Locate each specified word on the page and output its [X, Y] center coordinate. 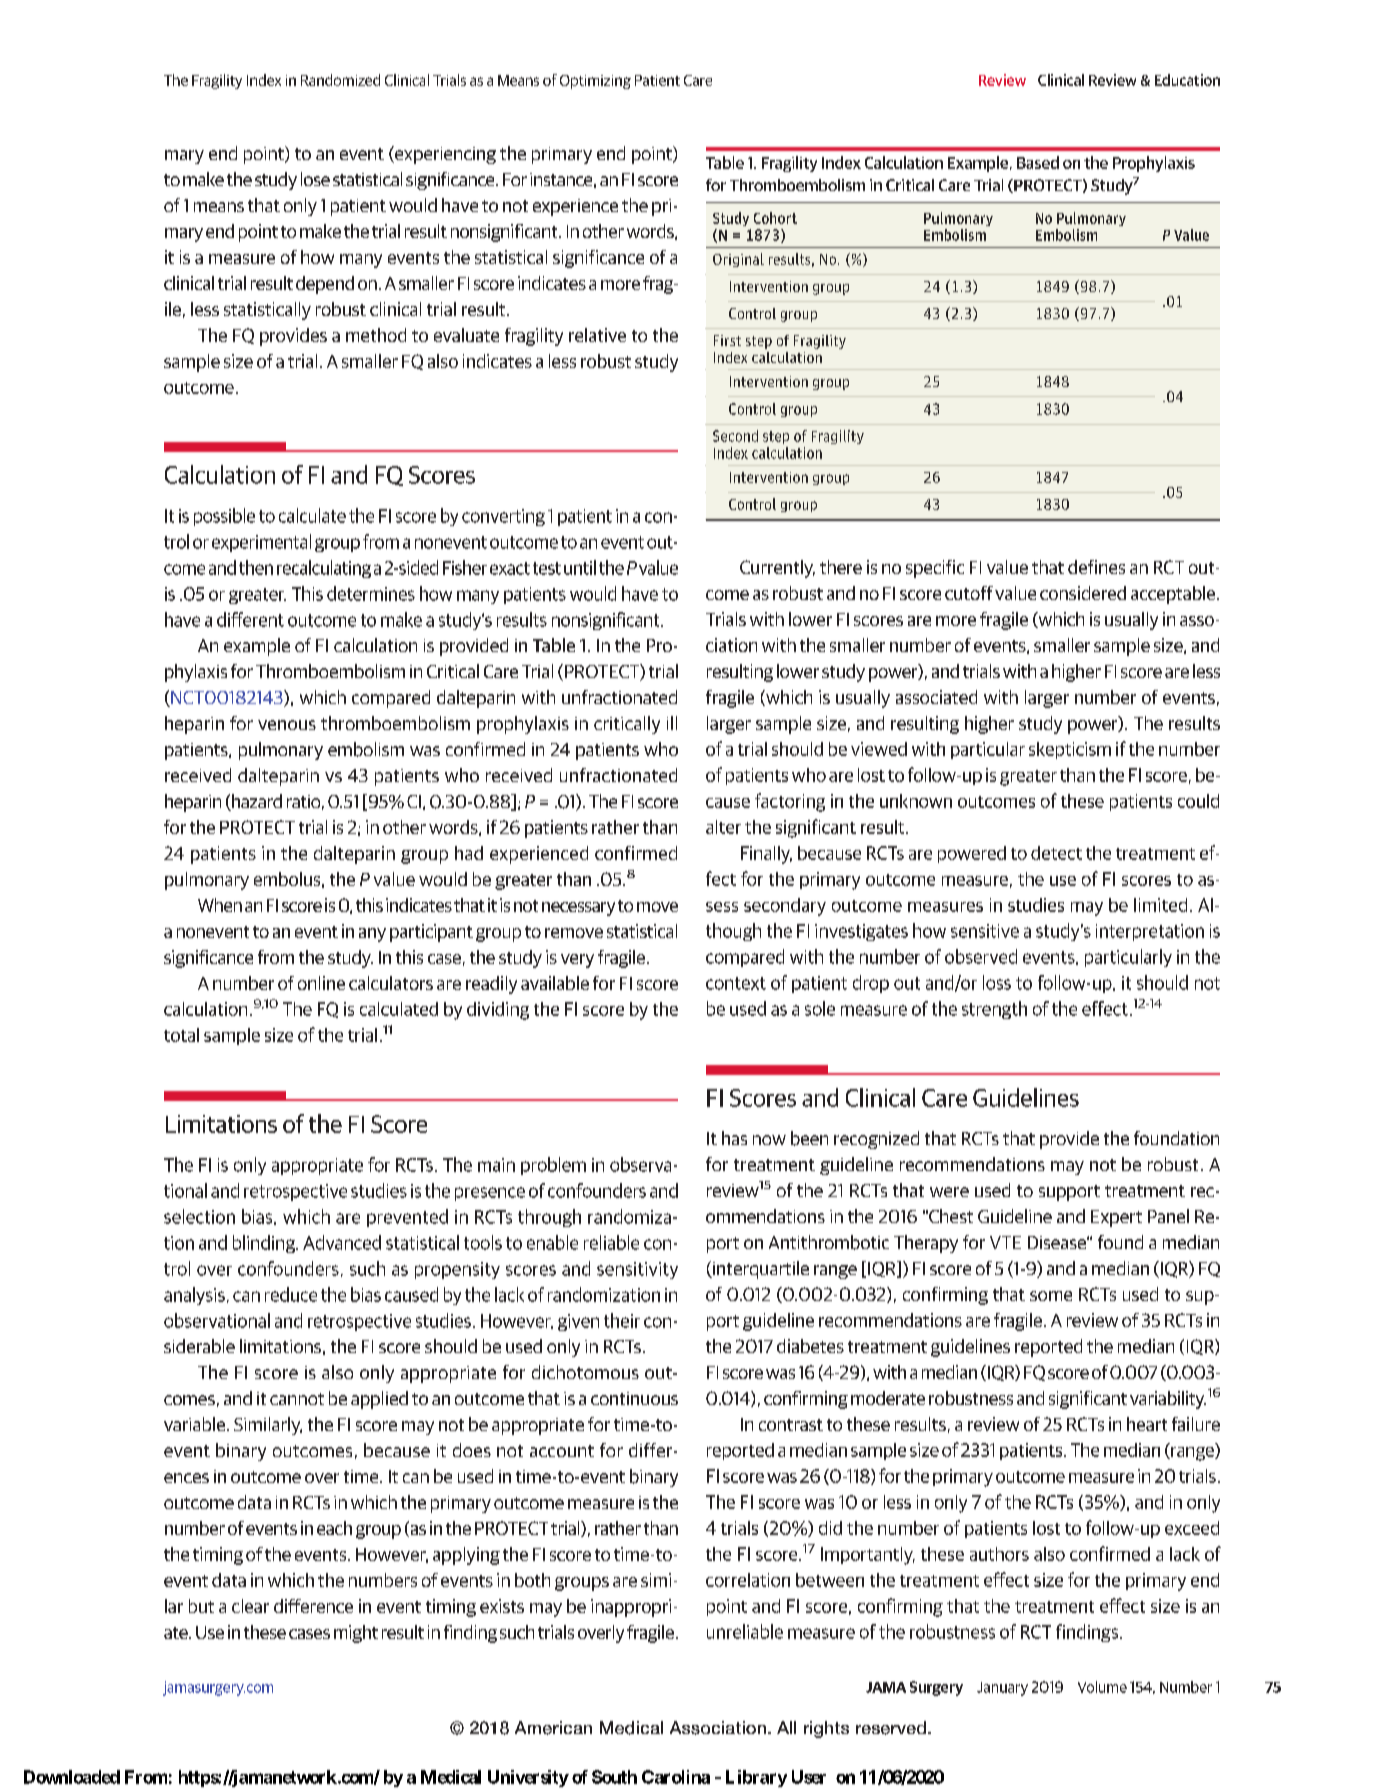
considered [1083, 593]
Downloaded [72, 1777]
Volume [1102, 1687]
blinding [265, 1244]
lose [315, 179]
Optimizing [595, 82]
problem [553, 1166]
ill [672, 723]
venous [287, 725]
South [614, 1777]
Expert [1116, 1218]
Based [1038, 162]
